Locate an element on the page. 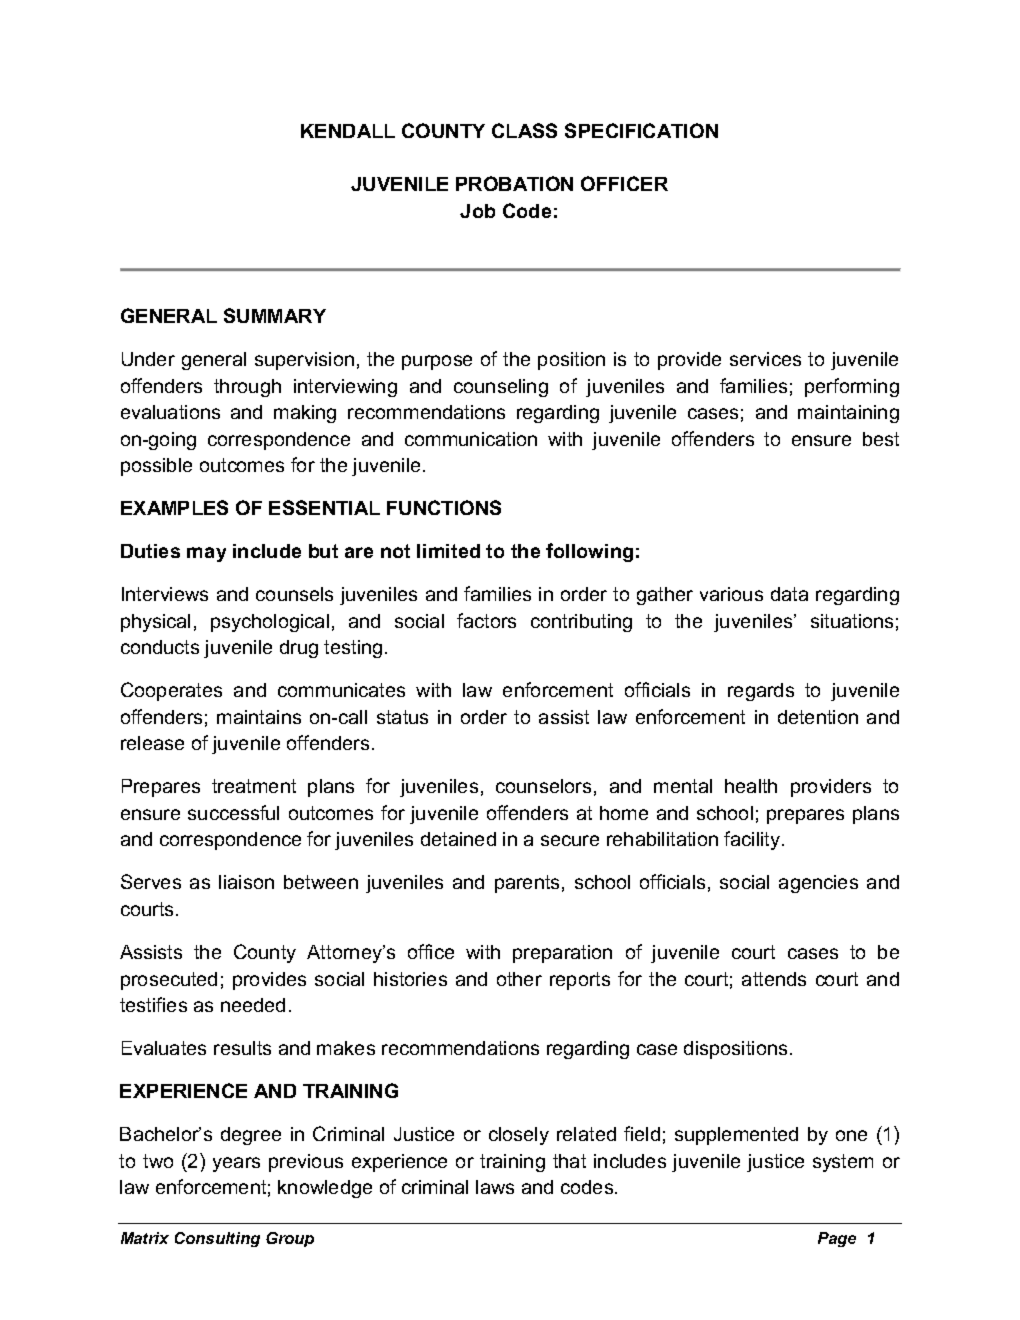 The image size is (1020, 1320). laws is located at coordinates (495, 1187).
